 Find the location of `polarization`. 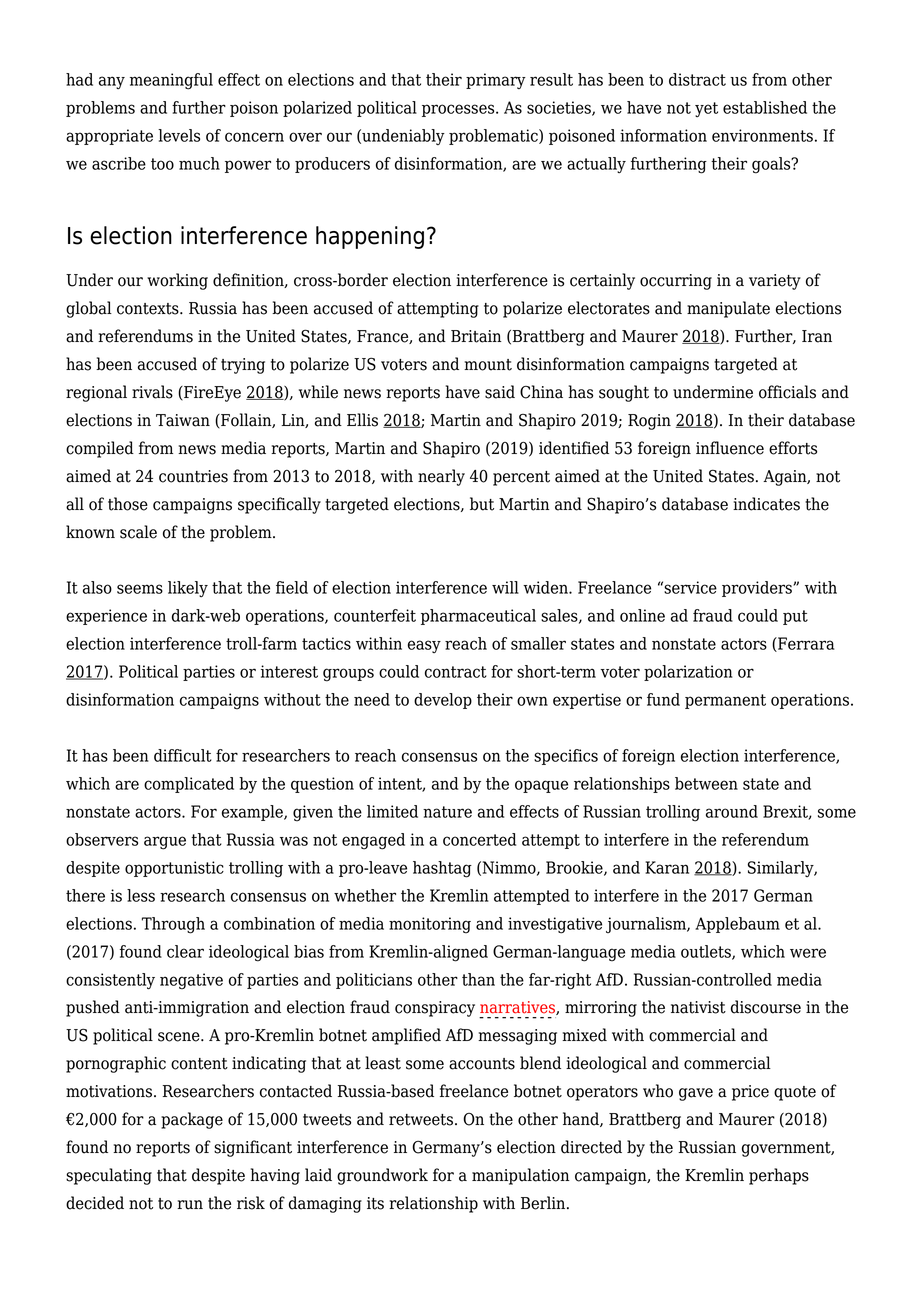

polarization is located at coordinates (688, 673).
